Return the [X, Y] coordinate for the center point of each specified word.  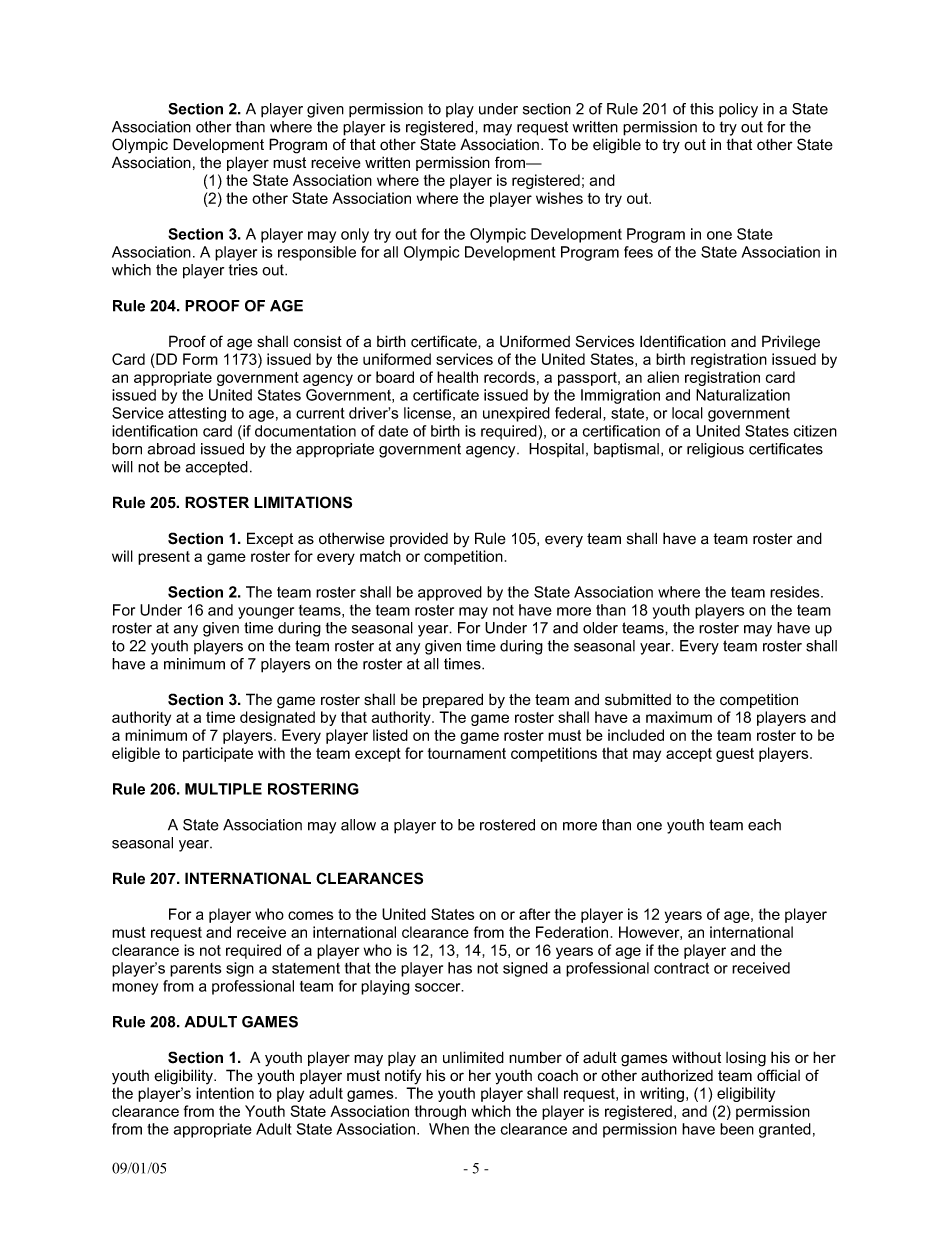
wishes [559, 198]
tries [243, 270]
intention [225, 1093]
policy [738, 110]
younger [266, 613]
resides [796, 592]
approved [450, 593]
